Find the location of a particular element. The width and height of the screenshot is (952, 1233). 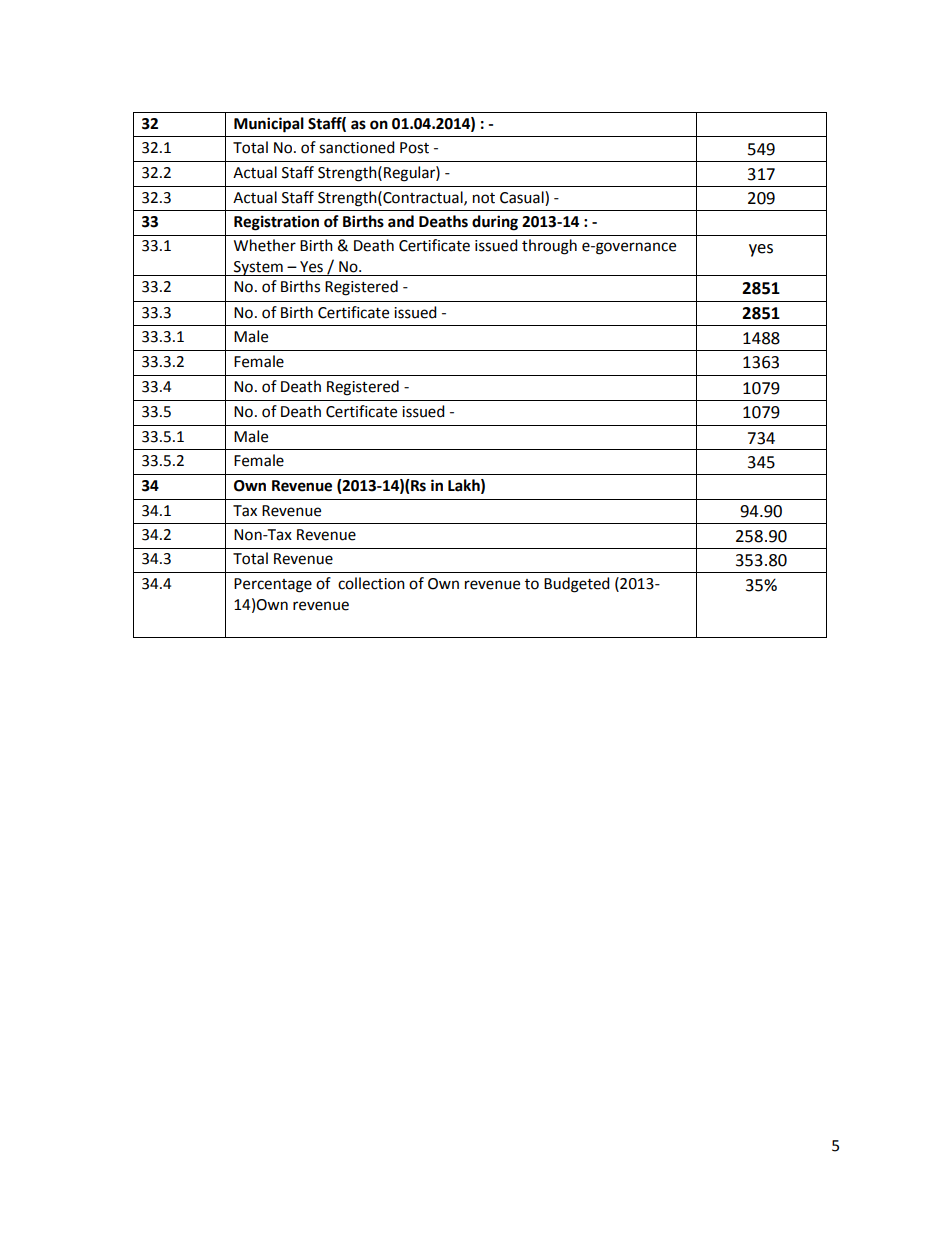

collection is located at coordinates (371, 583).
